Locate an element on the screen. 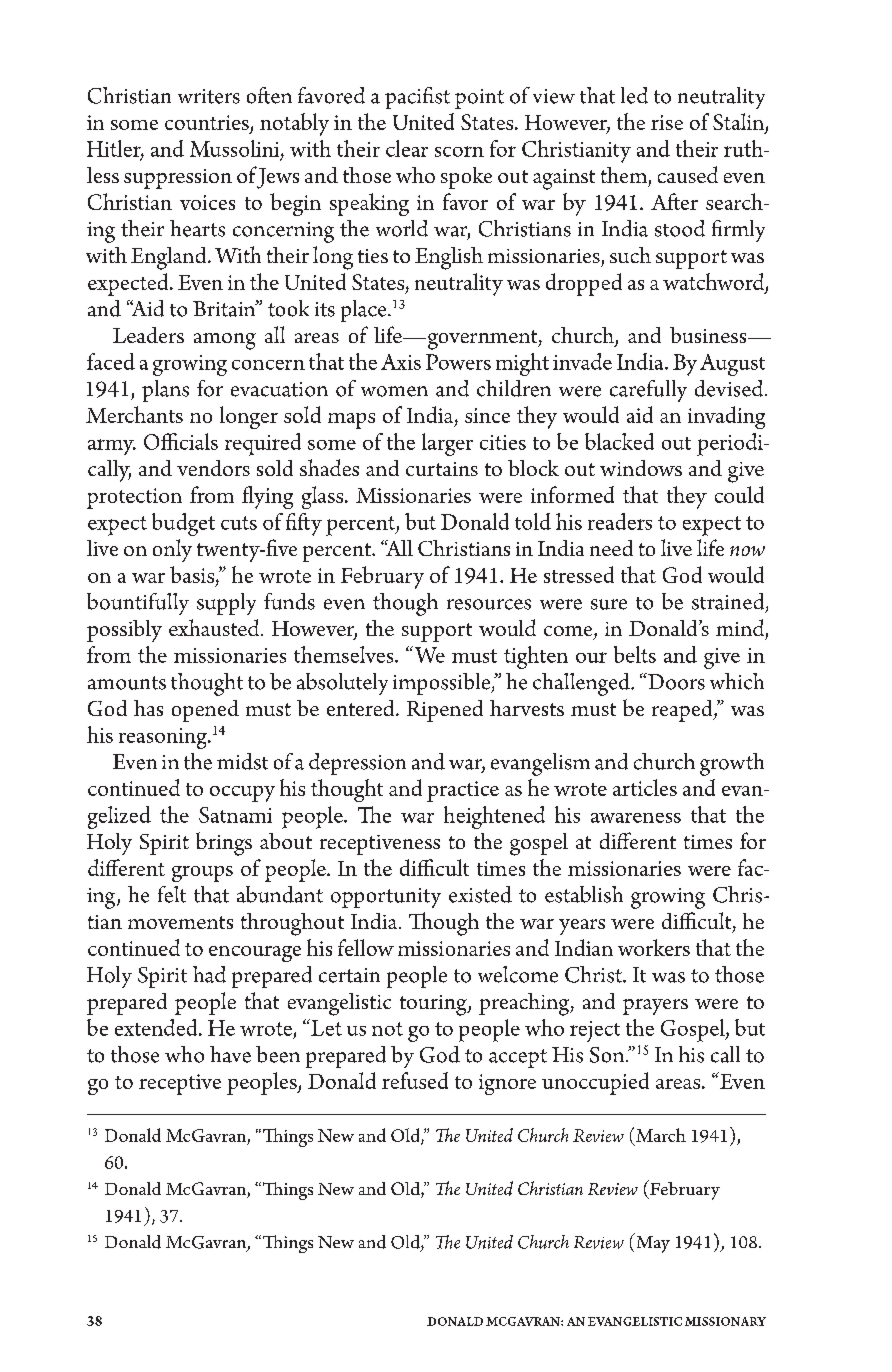 The image size is (892, 1372). refused is located at coordinates (415, 1080).
